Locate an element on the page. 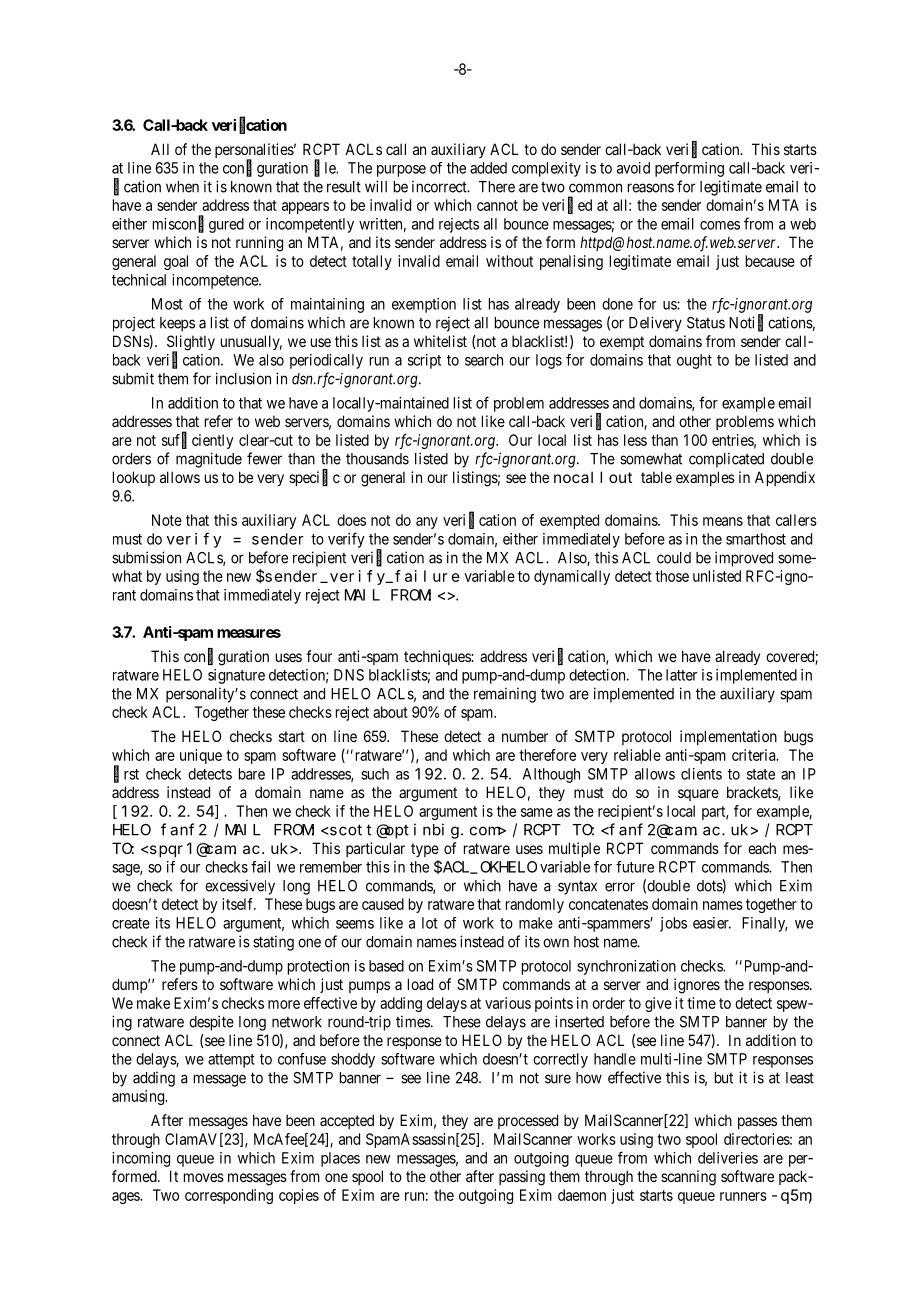  latter is located at coordinates (681, 675).
